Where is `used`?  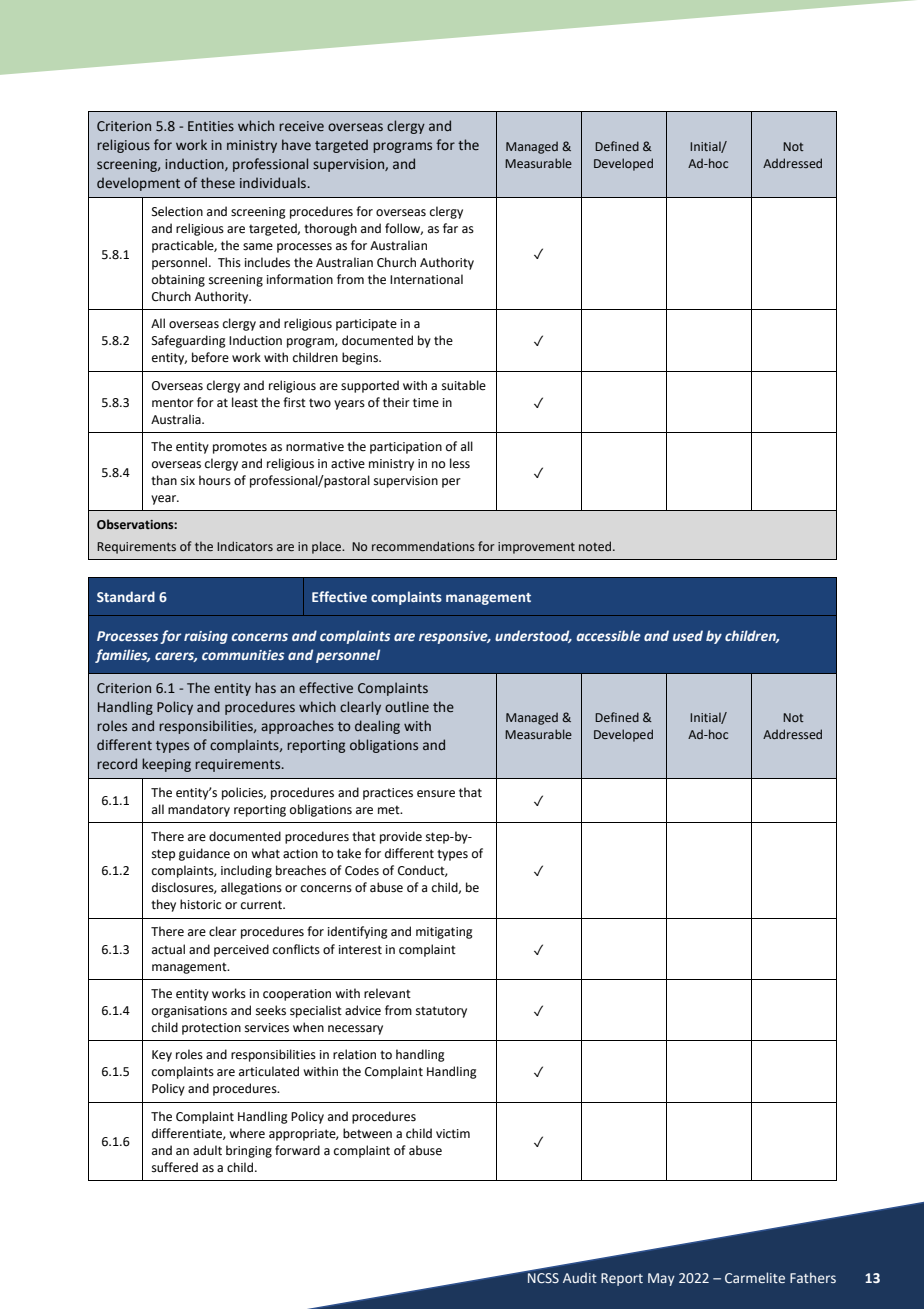
used is located at coordinates (688, 635).
